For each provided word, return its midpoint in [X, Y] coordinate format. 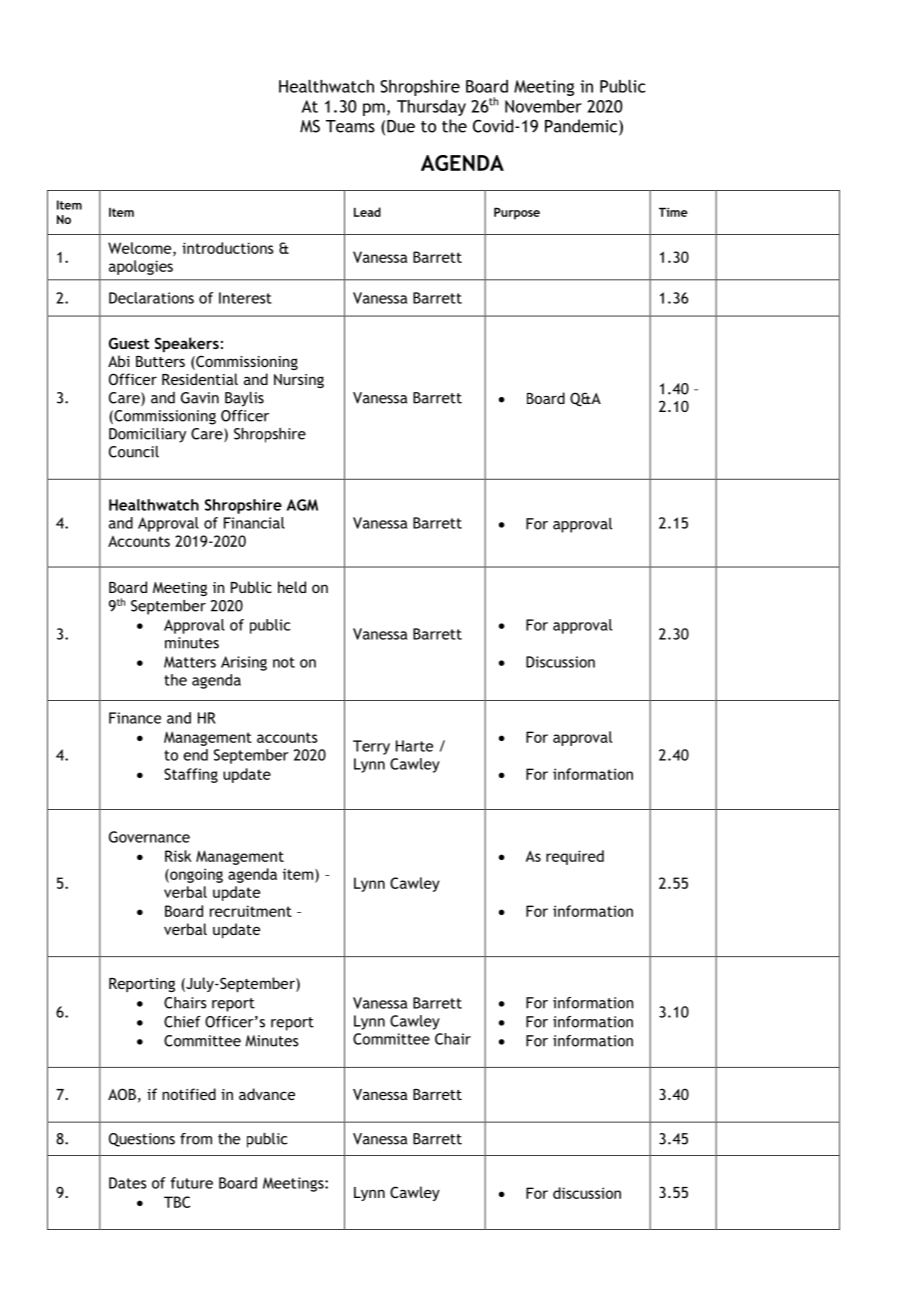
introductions [228, 248]
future [192, 1183]
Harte [414, 746]
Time [673, 212]
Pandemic [582, 127]
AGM [302, 505]
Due [401, 126]
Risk [178, 856]
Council [134, 452]
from [196, 1139]
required [575, 857]
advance [267, 1094]
